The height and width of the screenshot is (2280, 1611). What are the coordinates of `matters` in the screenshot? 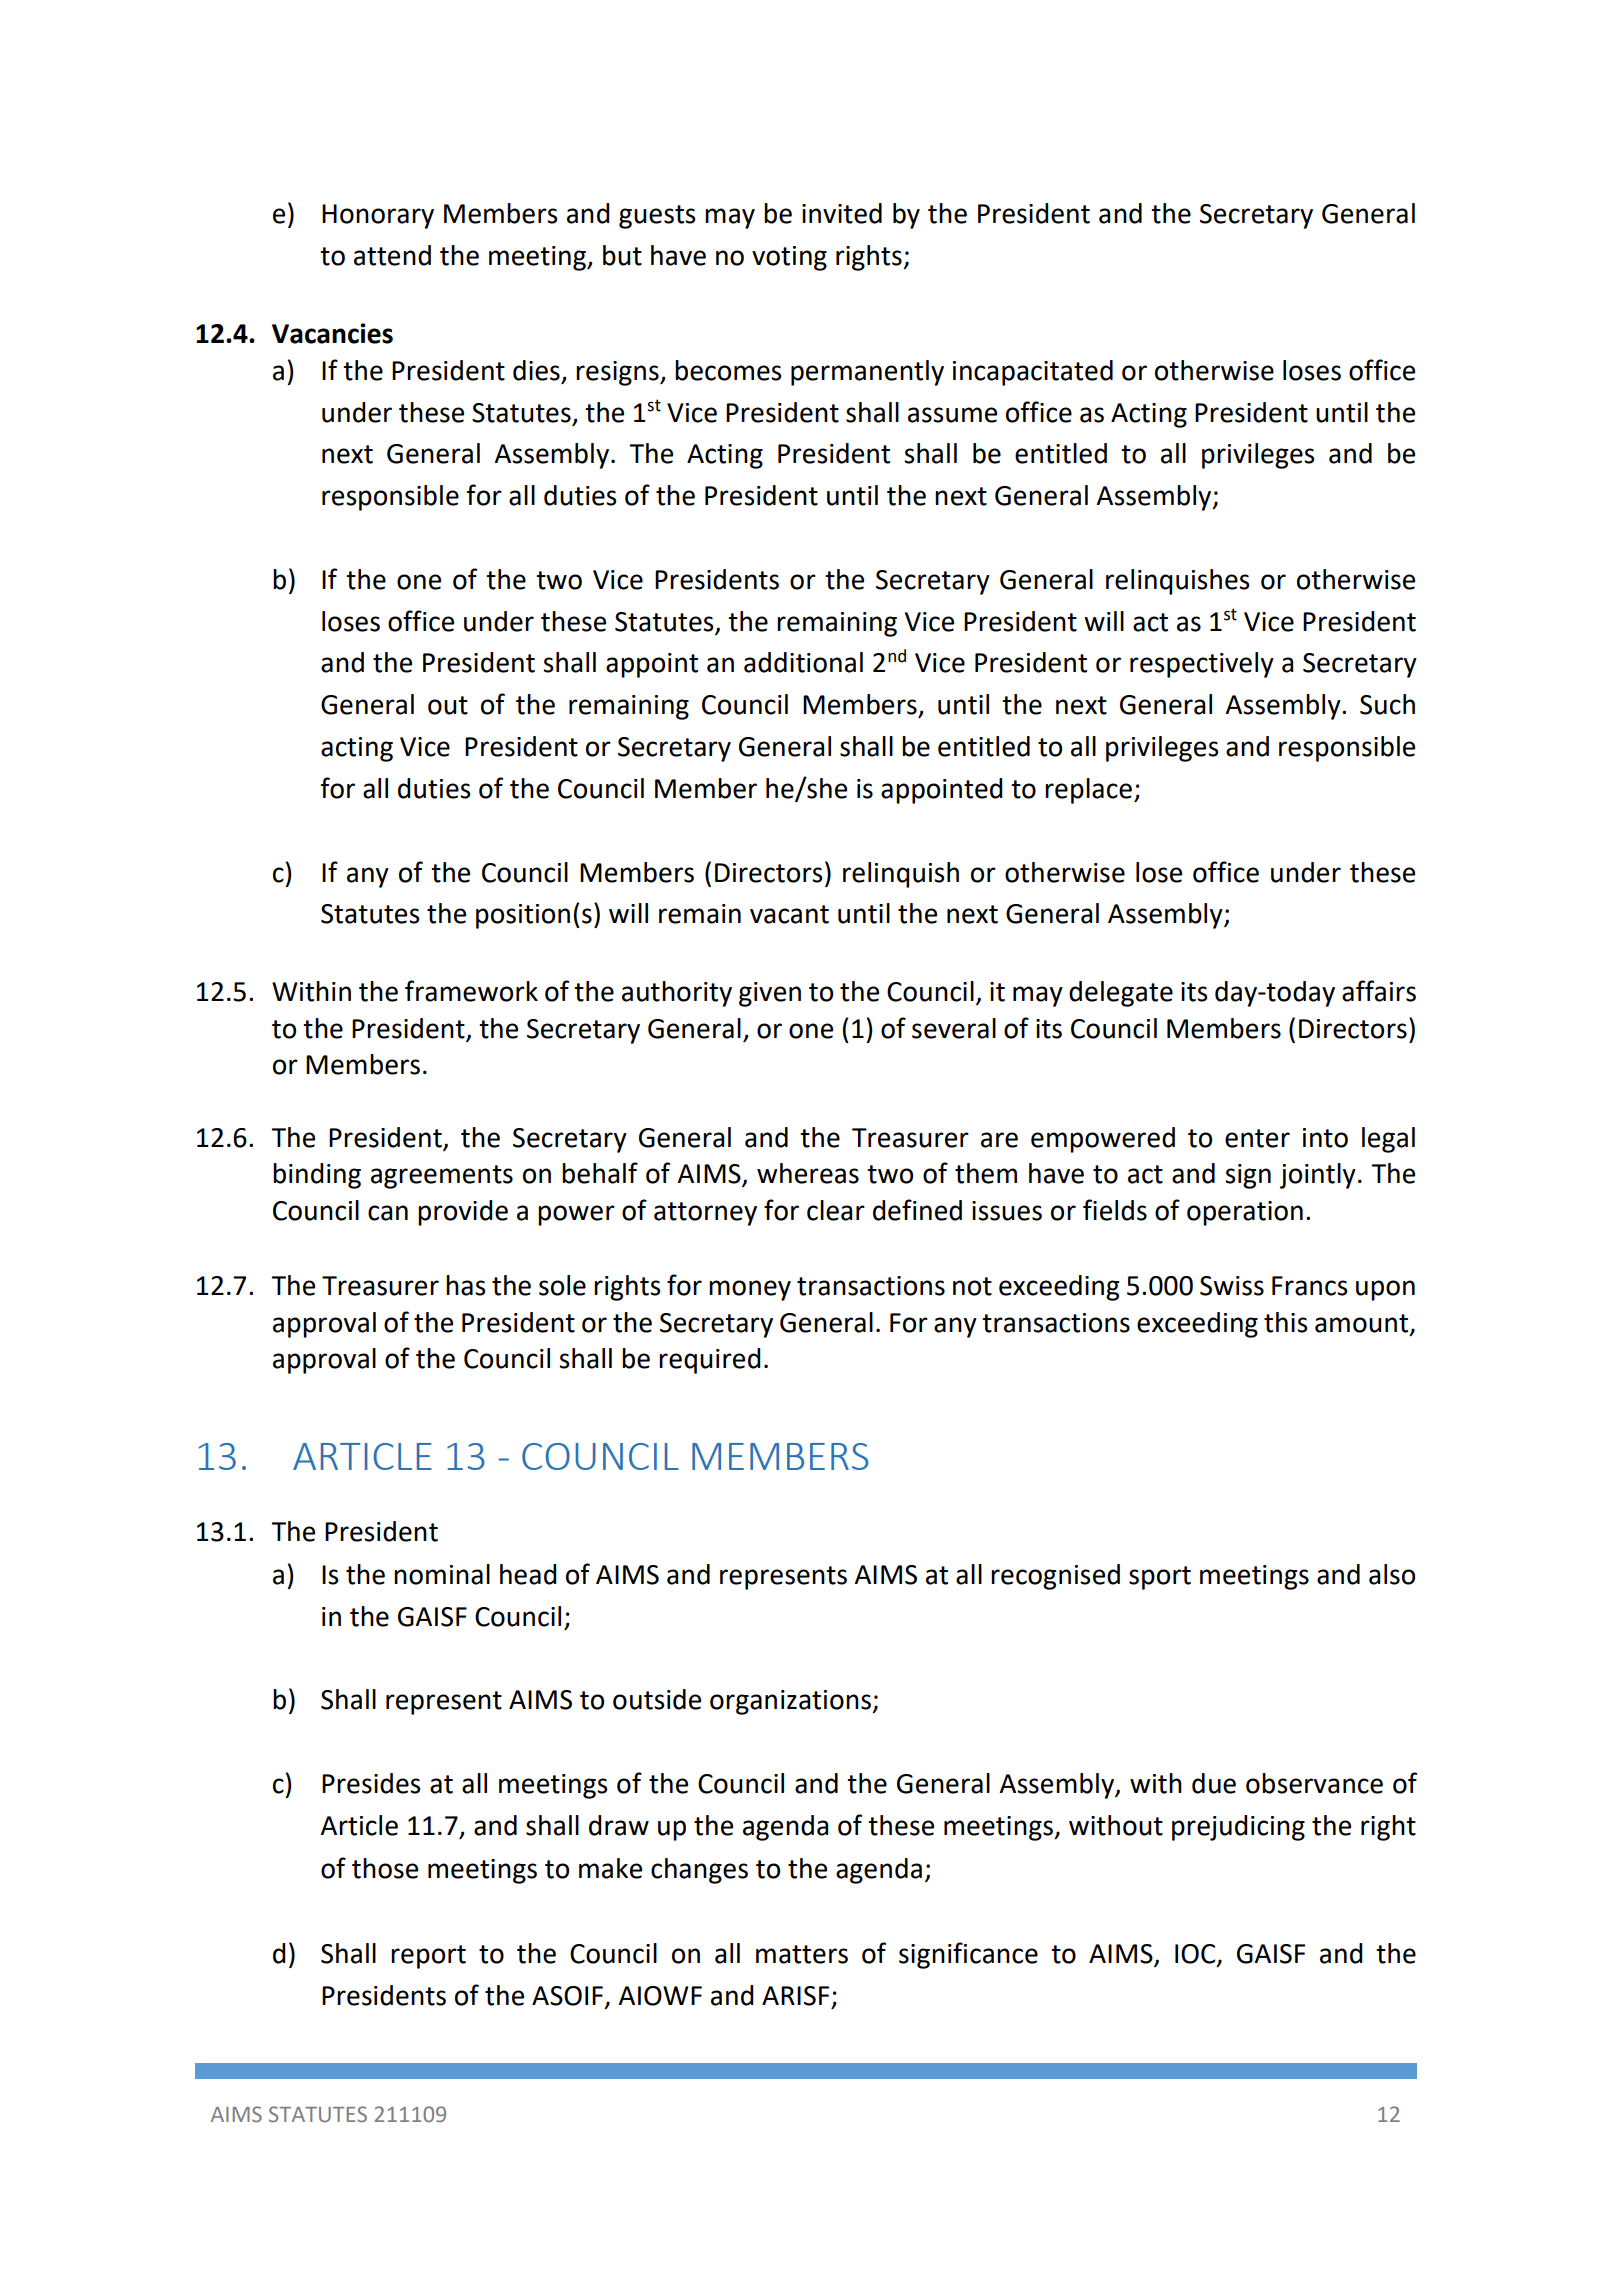 It's located at (802, 1954).
